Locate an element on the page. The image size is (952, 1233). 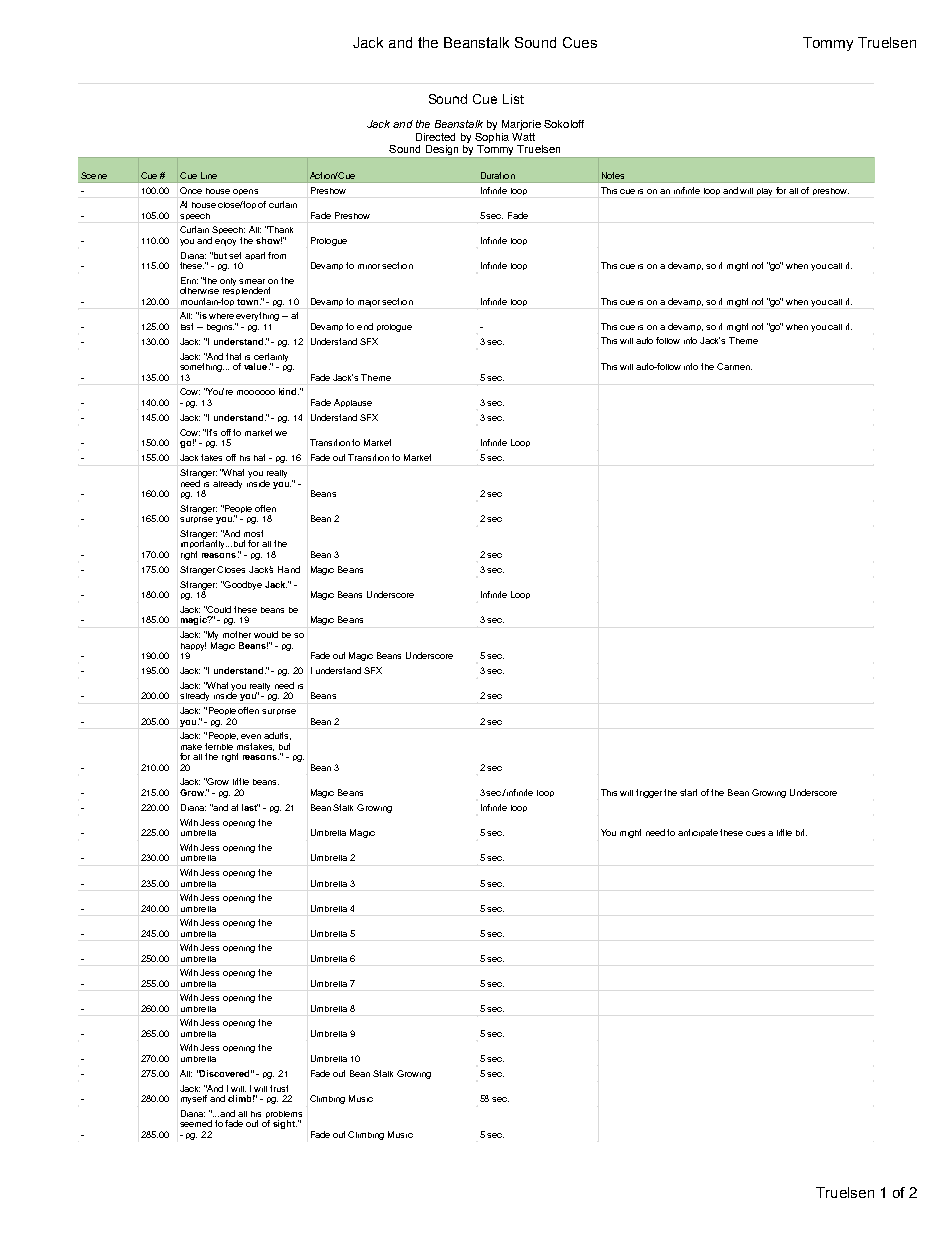
trigger is located at coordinates (650, 793).
